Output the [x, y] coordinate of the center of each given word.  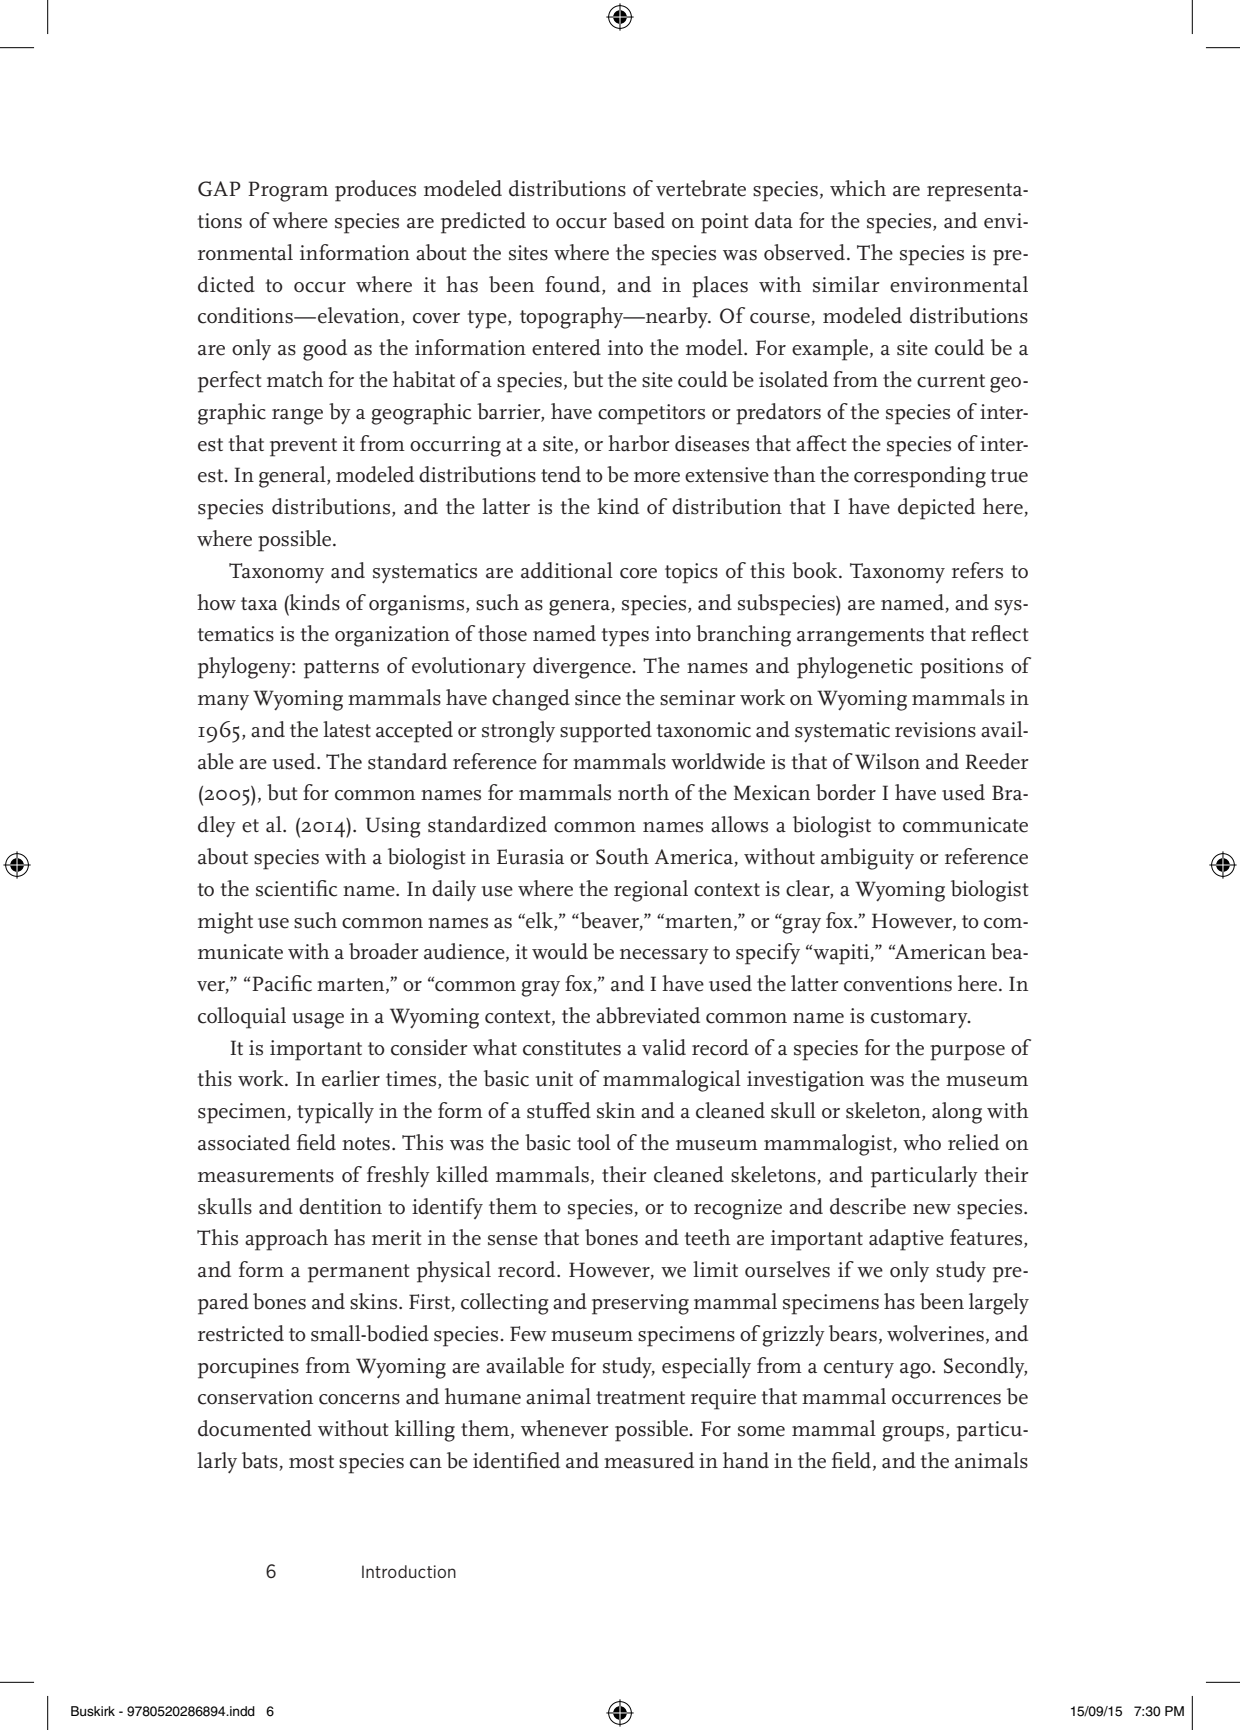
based [639, 220]
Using [393, 827]
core [638, 573]
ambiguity [867, 859]
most [311, 1462]
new [932, 1209]
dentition [340, 1206]
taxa [259, 604]
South [622, 856]
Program [288, 191]
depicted [936, 509]
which [858, 188]
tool [594, 1142]
